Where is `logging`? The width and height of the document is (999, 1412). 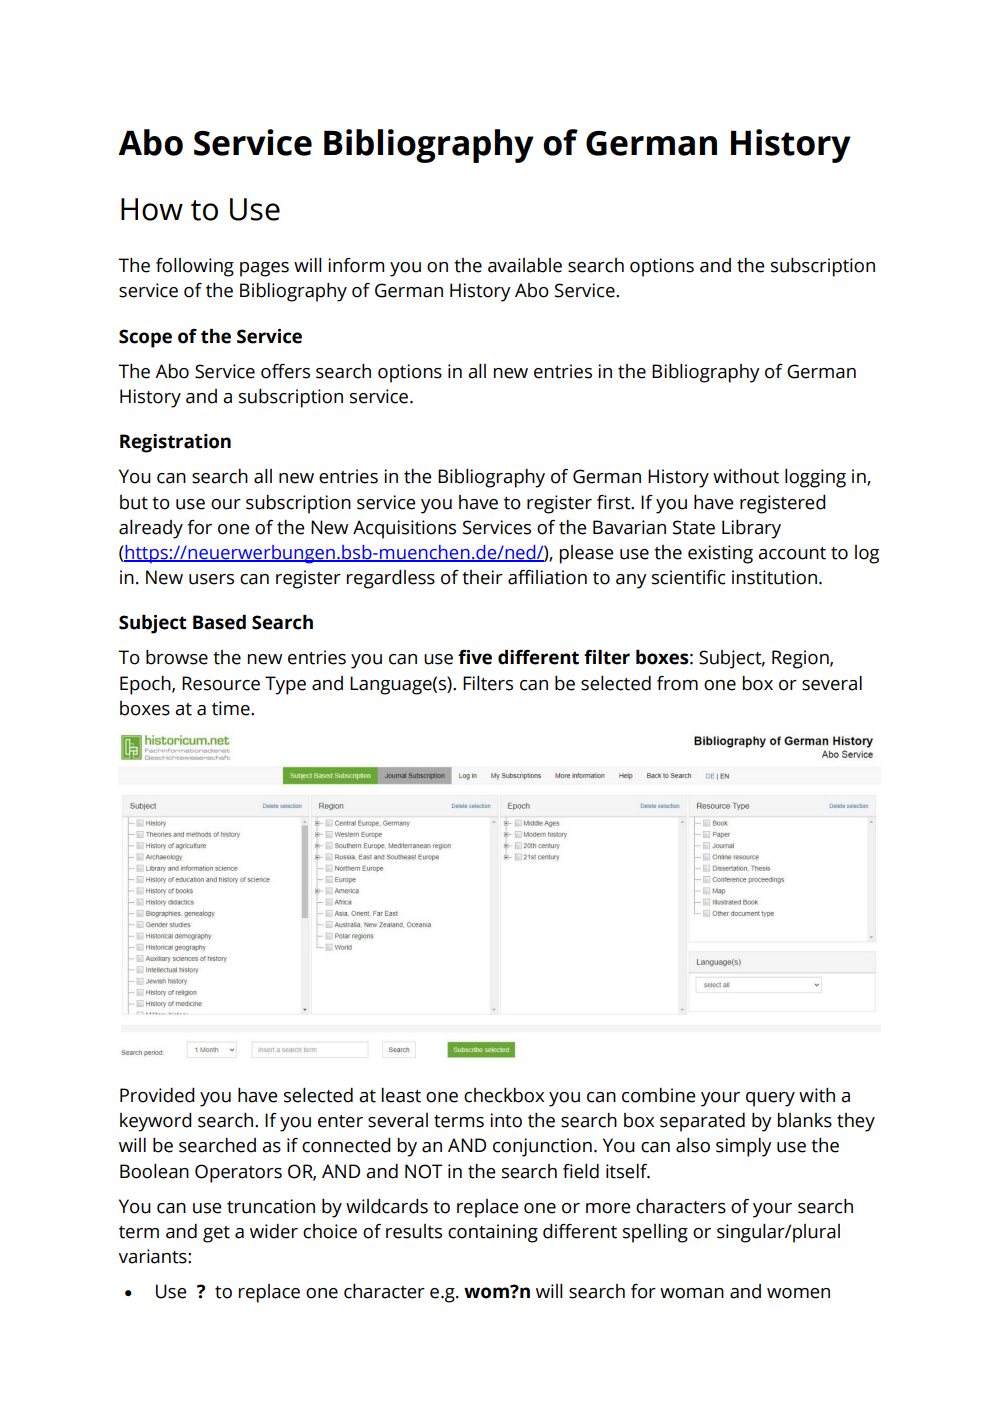 logging is located at coordinates (815, 478).
